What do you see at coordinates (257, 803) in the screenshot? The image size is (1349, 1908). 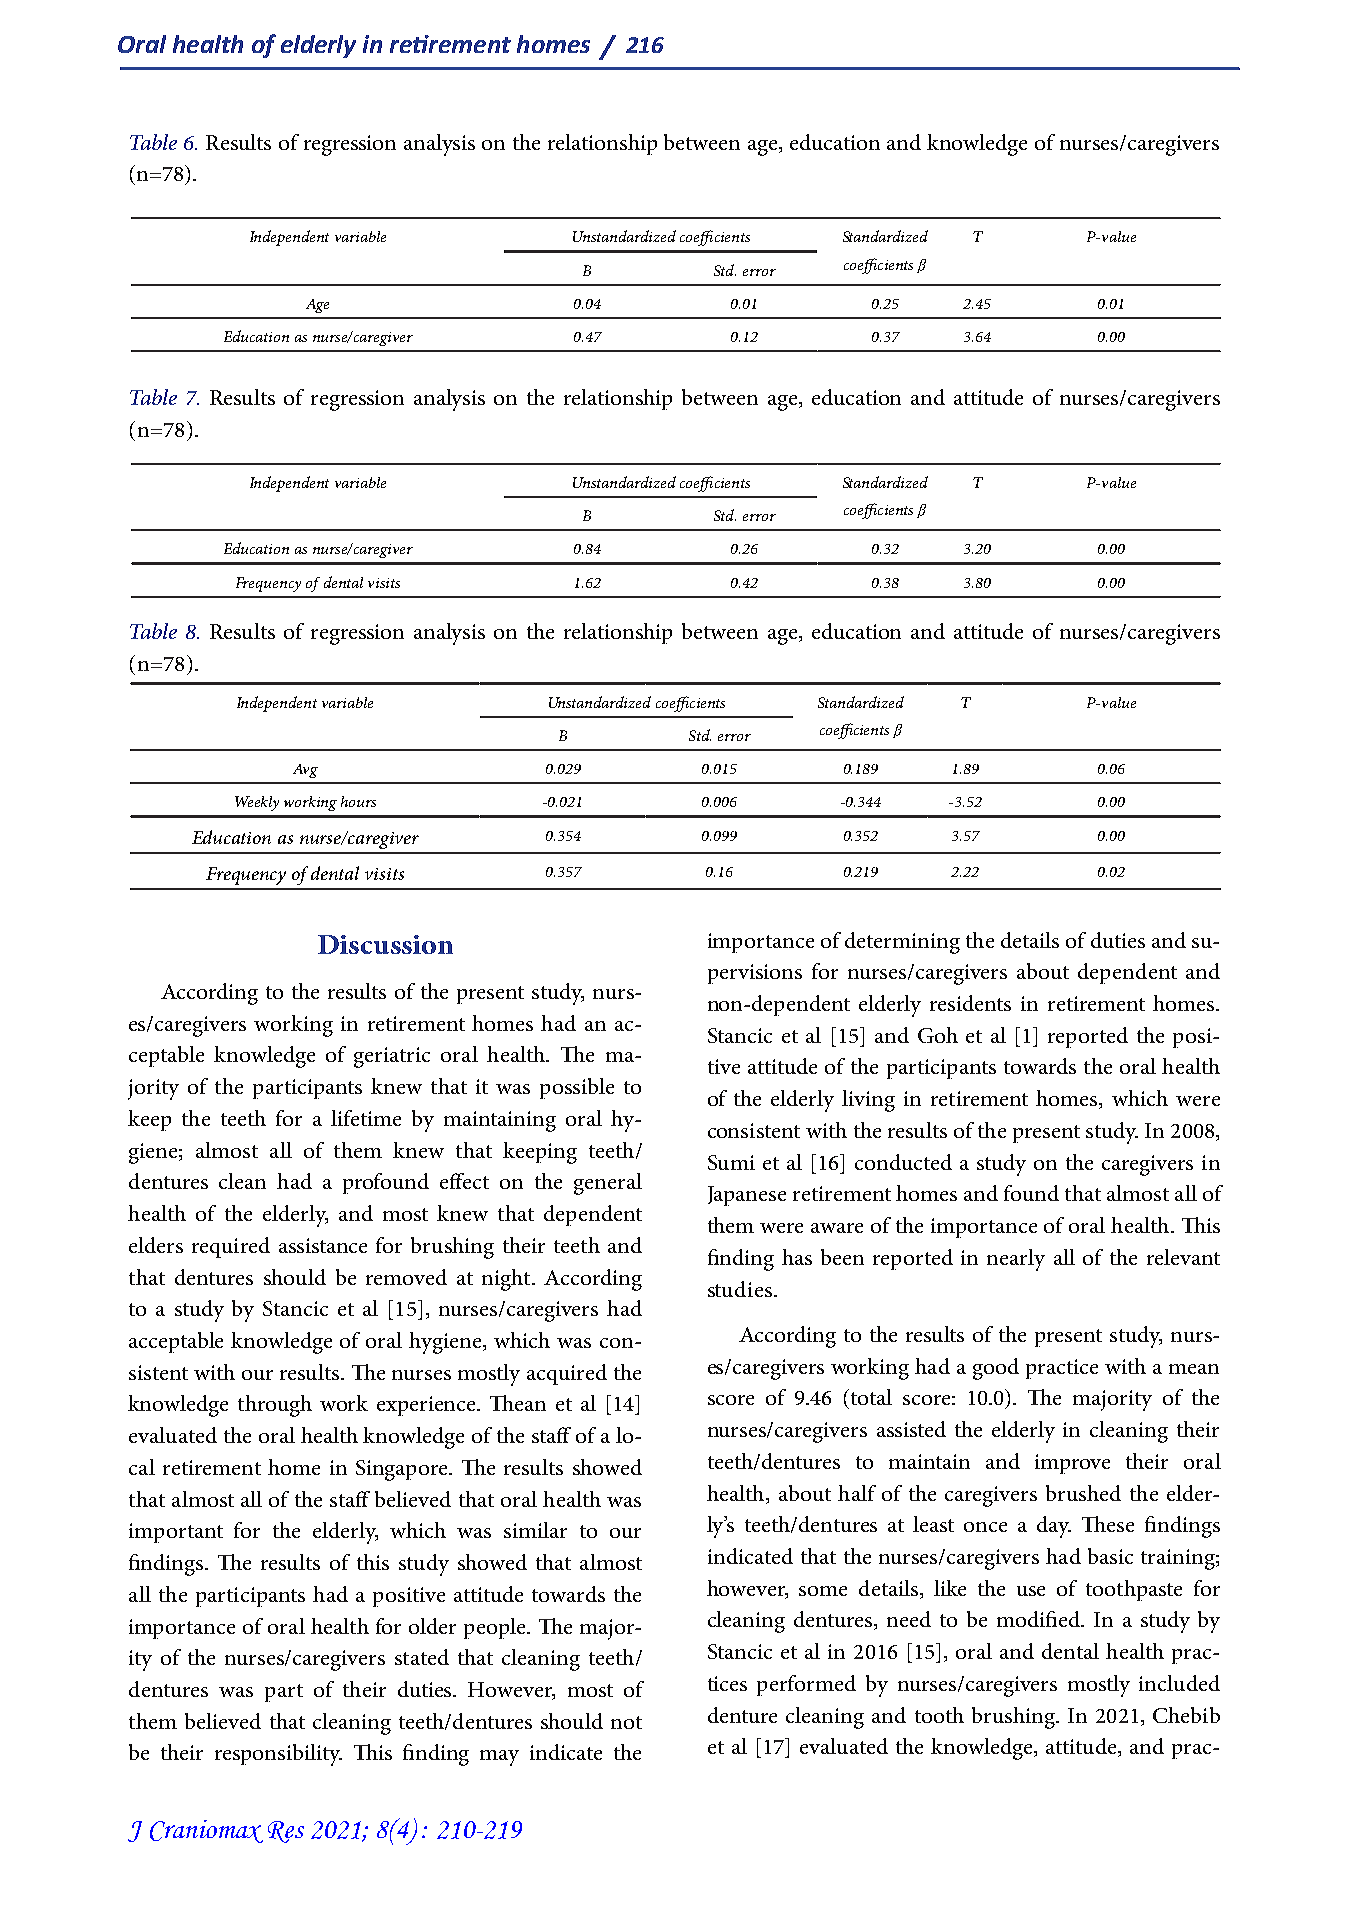 I see `Weekly` at bounding box center [257, 803].
